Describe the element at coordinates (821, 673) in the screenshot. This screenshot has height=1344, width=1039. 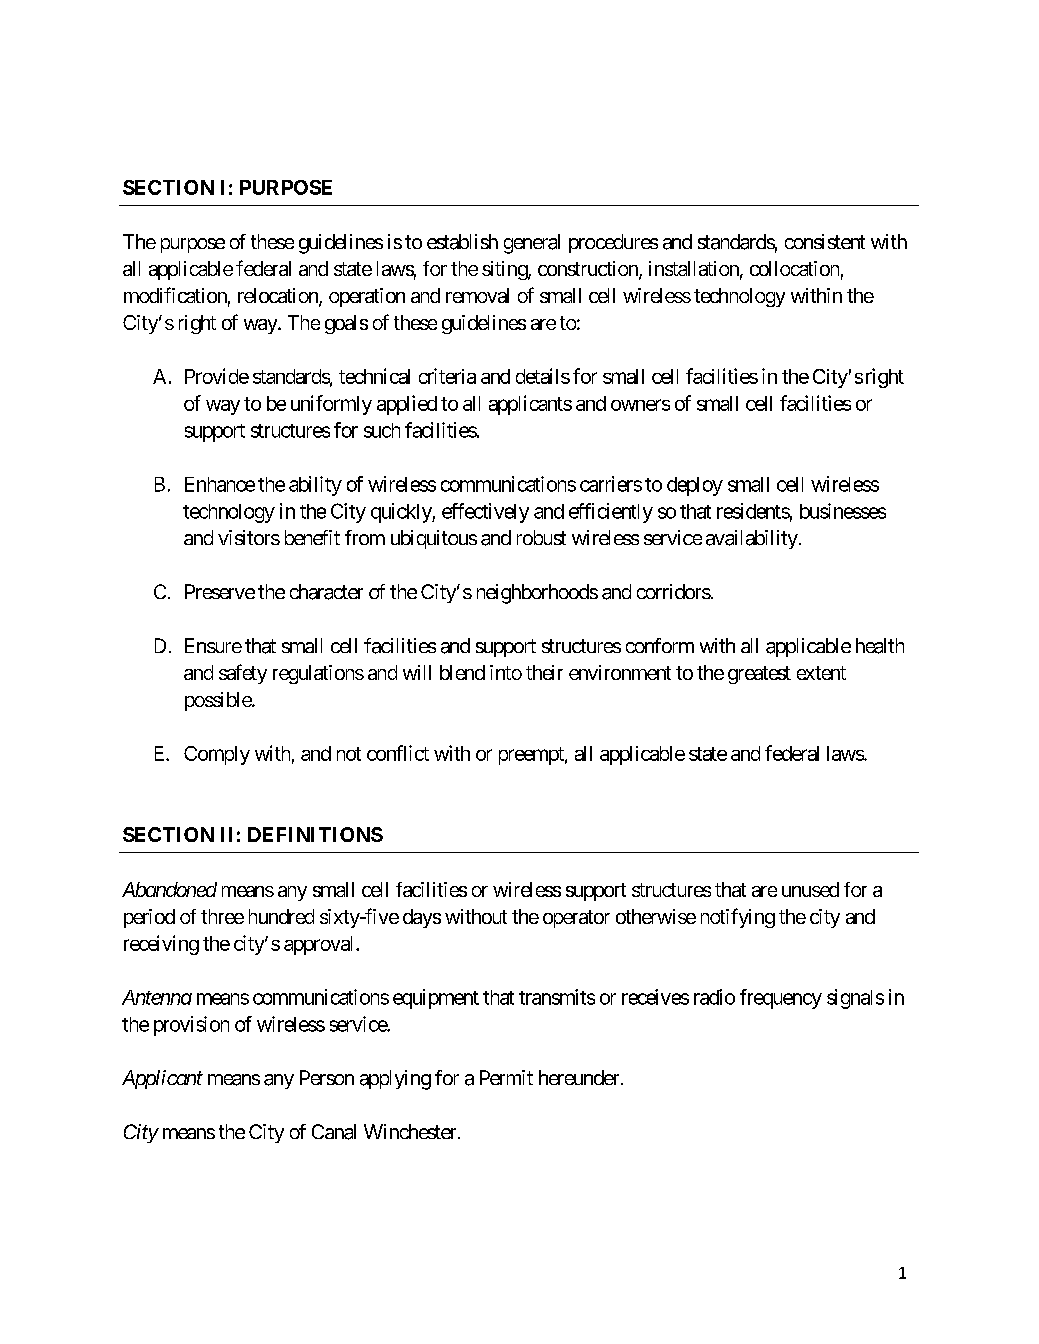
I see `extent` at that location.
